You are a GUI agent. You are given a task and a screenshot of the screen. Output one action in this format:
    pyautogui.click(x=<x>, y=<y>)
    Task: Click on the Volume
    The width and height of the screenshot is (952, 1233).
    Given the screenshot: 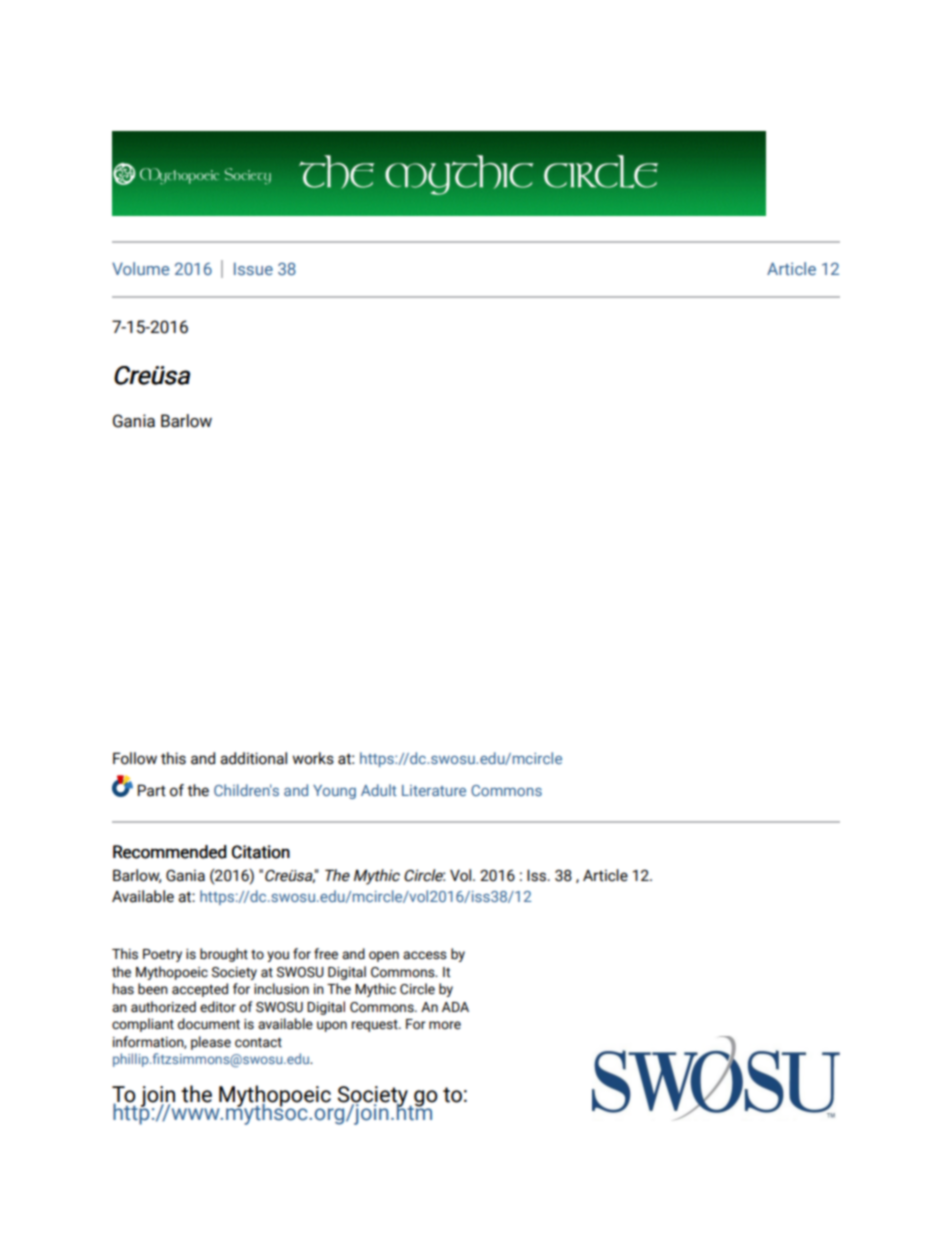 What is the action you would take?
    pyautogui.click(x=140, y=268)
